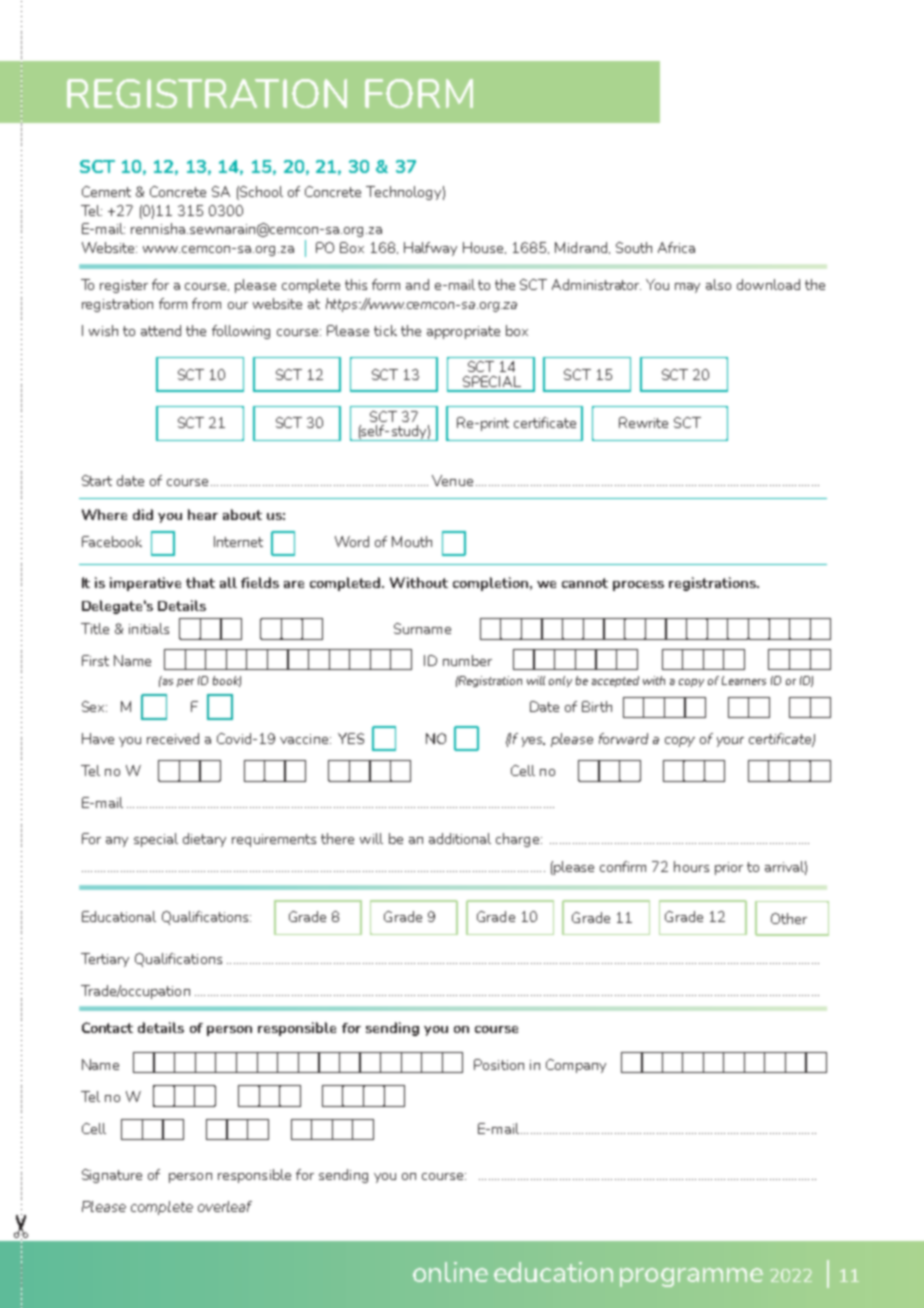  I want to click on Signature, so click(112, 1176).
